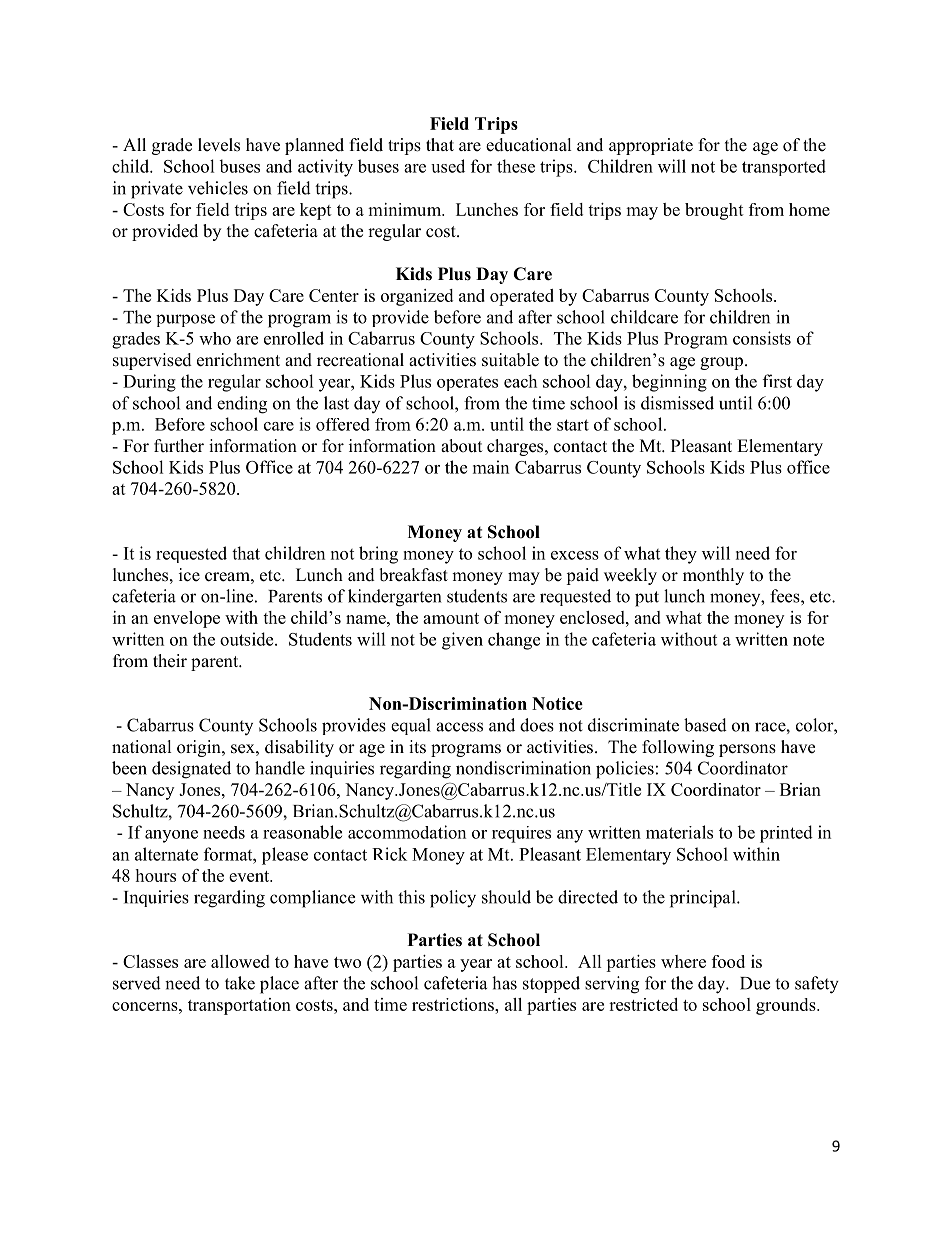  What do you see at coordinates (240, 983) in the screenshot?
I see `take` at bounding box center [240, 983].
